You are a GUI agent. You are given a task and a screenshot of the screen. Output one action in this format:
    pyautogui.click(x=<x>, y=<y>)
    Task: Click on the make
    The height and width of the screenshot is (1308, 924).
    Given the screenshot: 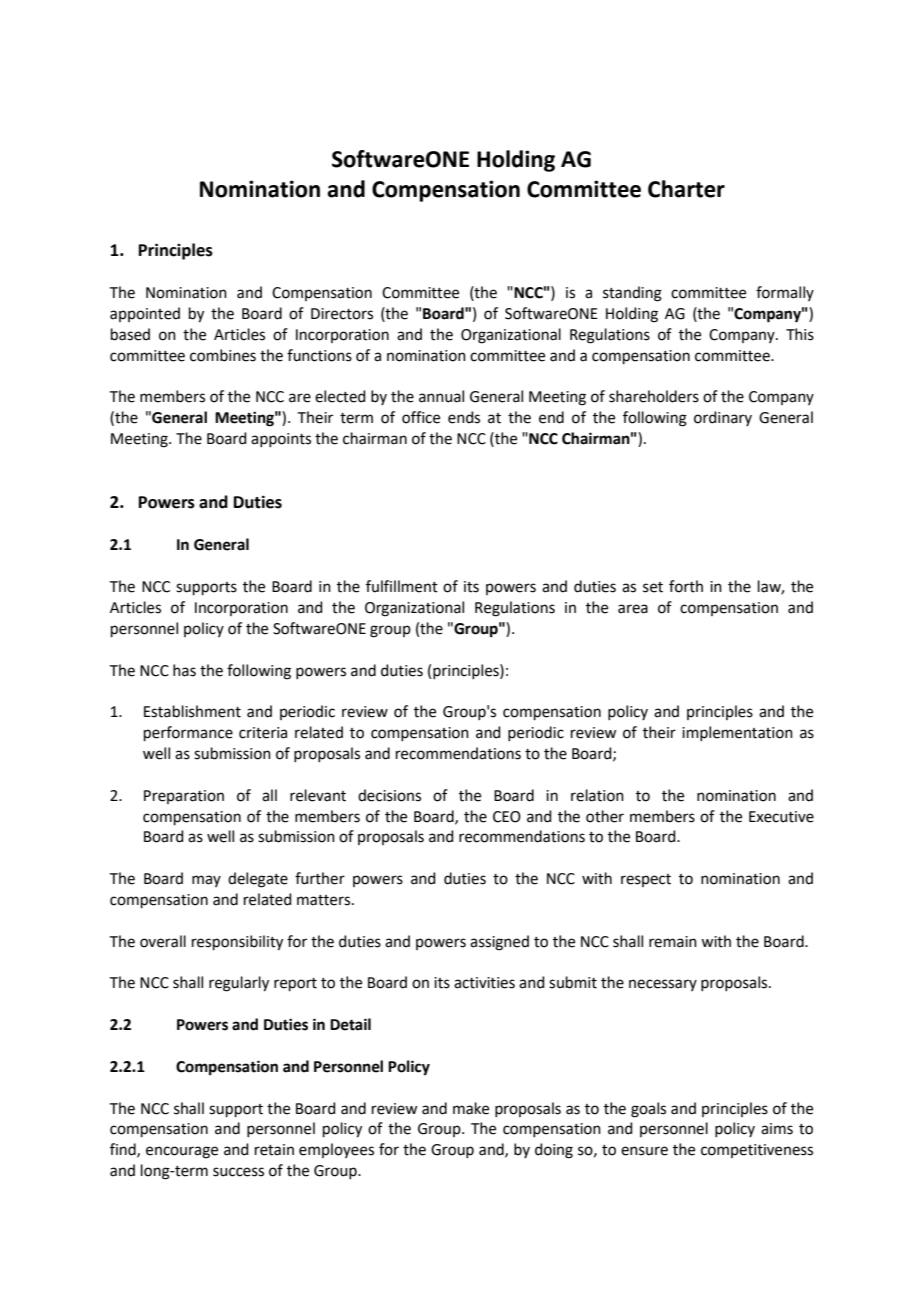 What is the action you would take?
    pyautogui.click(x=471, y=1108)
